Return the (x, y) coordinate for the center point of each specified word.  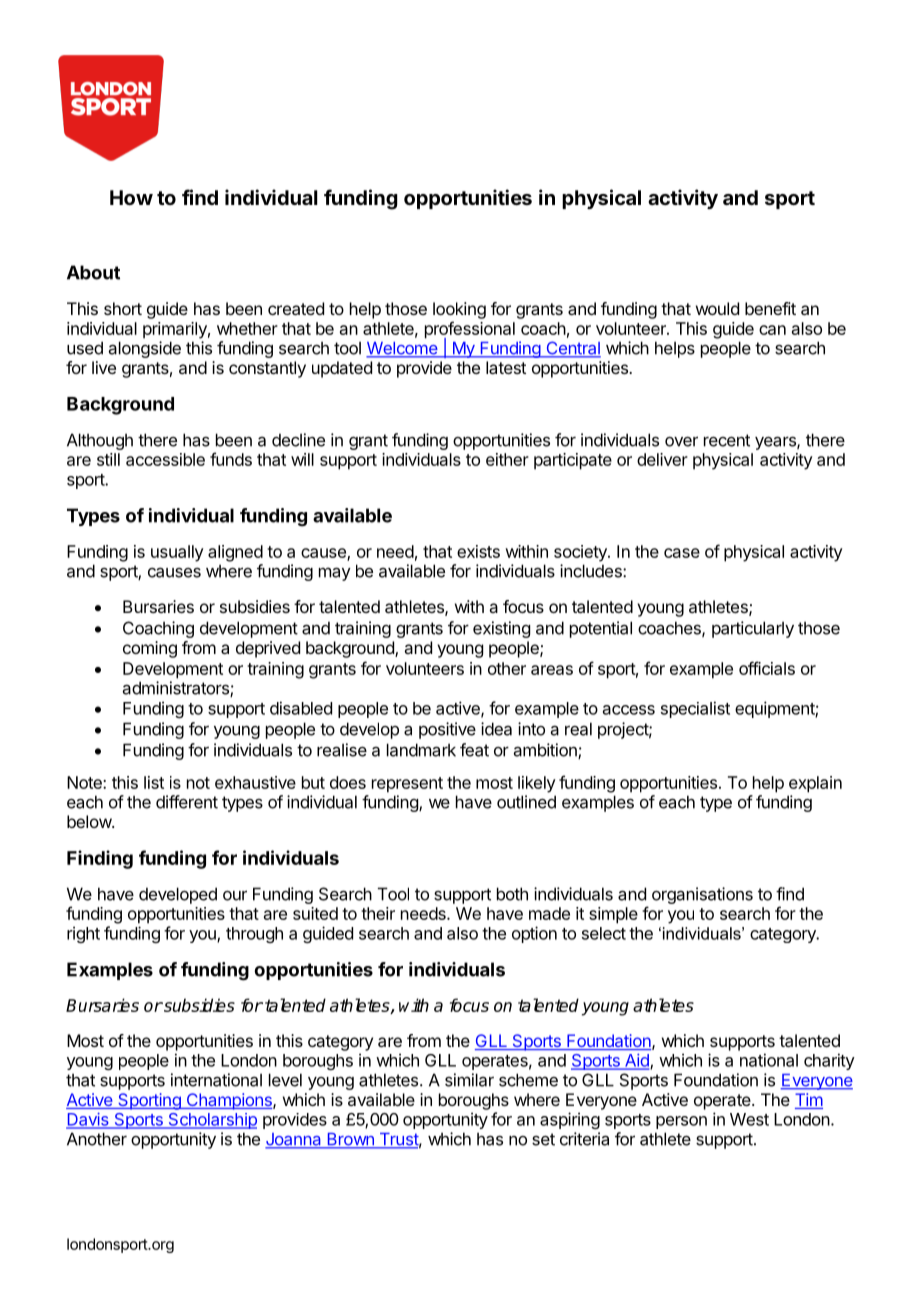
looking (459, 310)
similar (469, 1080)
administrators (177, 689)
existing (501, 629)
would (717, 308)
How (131, 197)
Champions (229, 1101)
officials (767, 668)
